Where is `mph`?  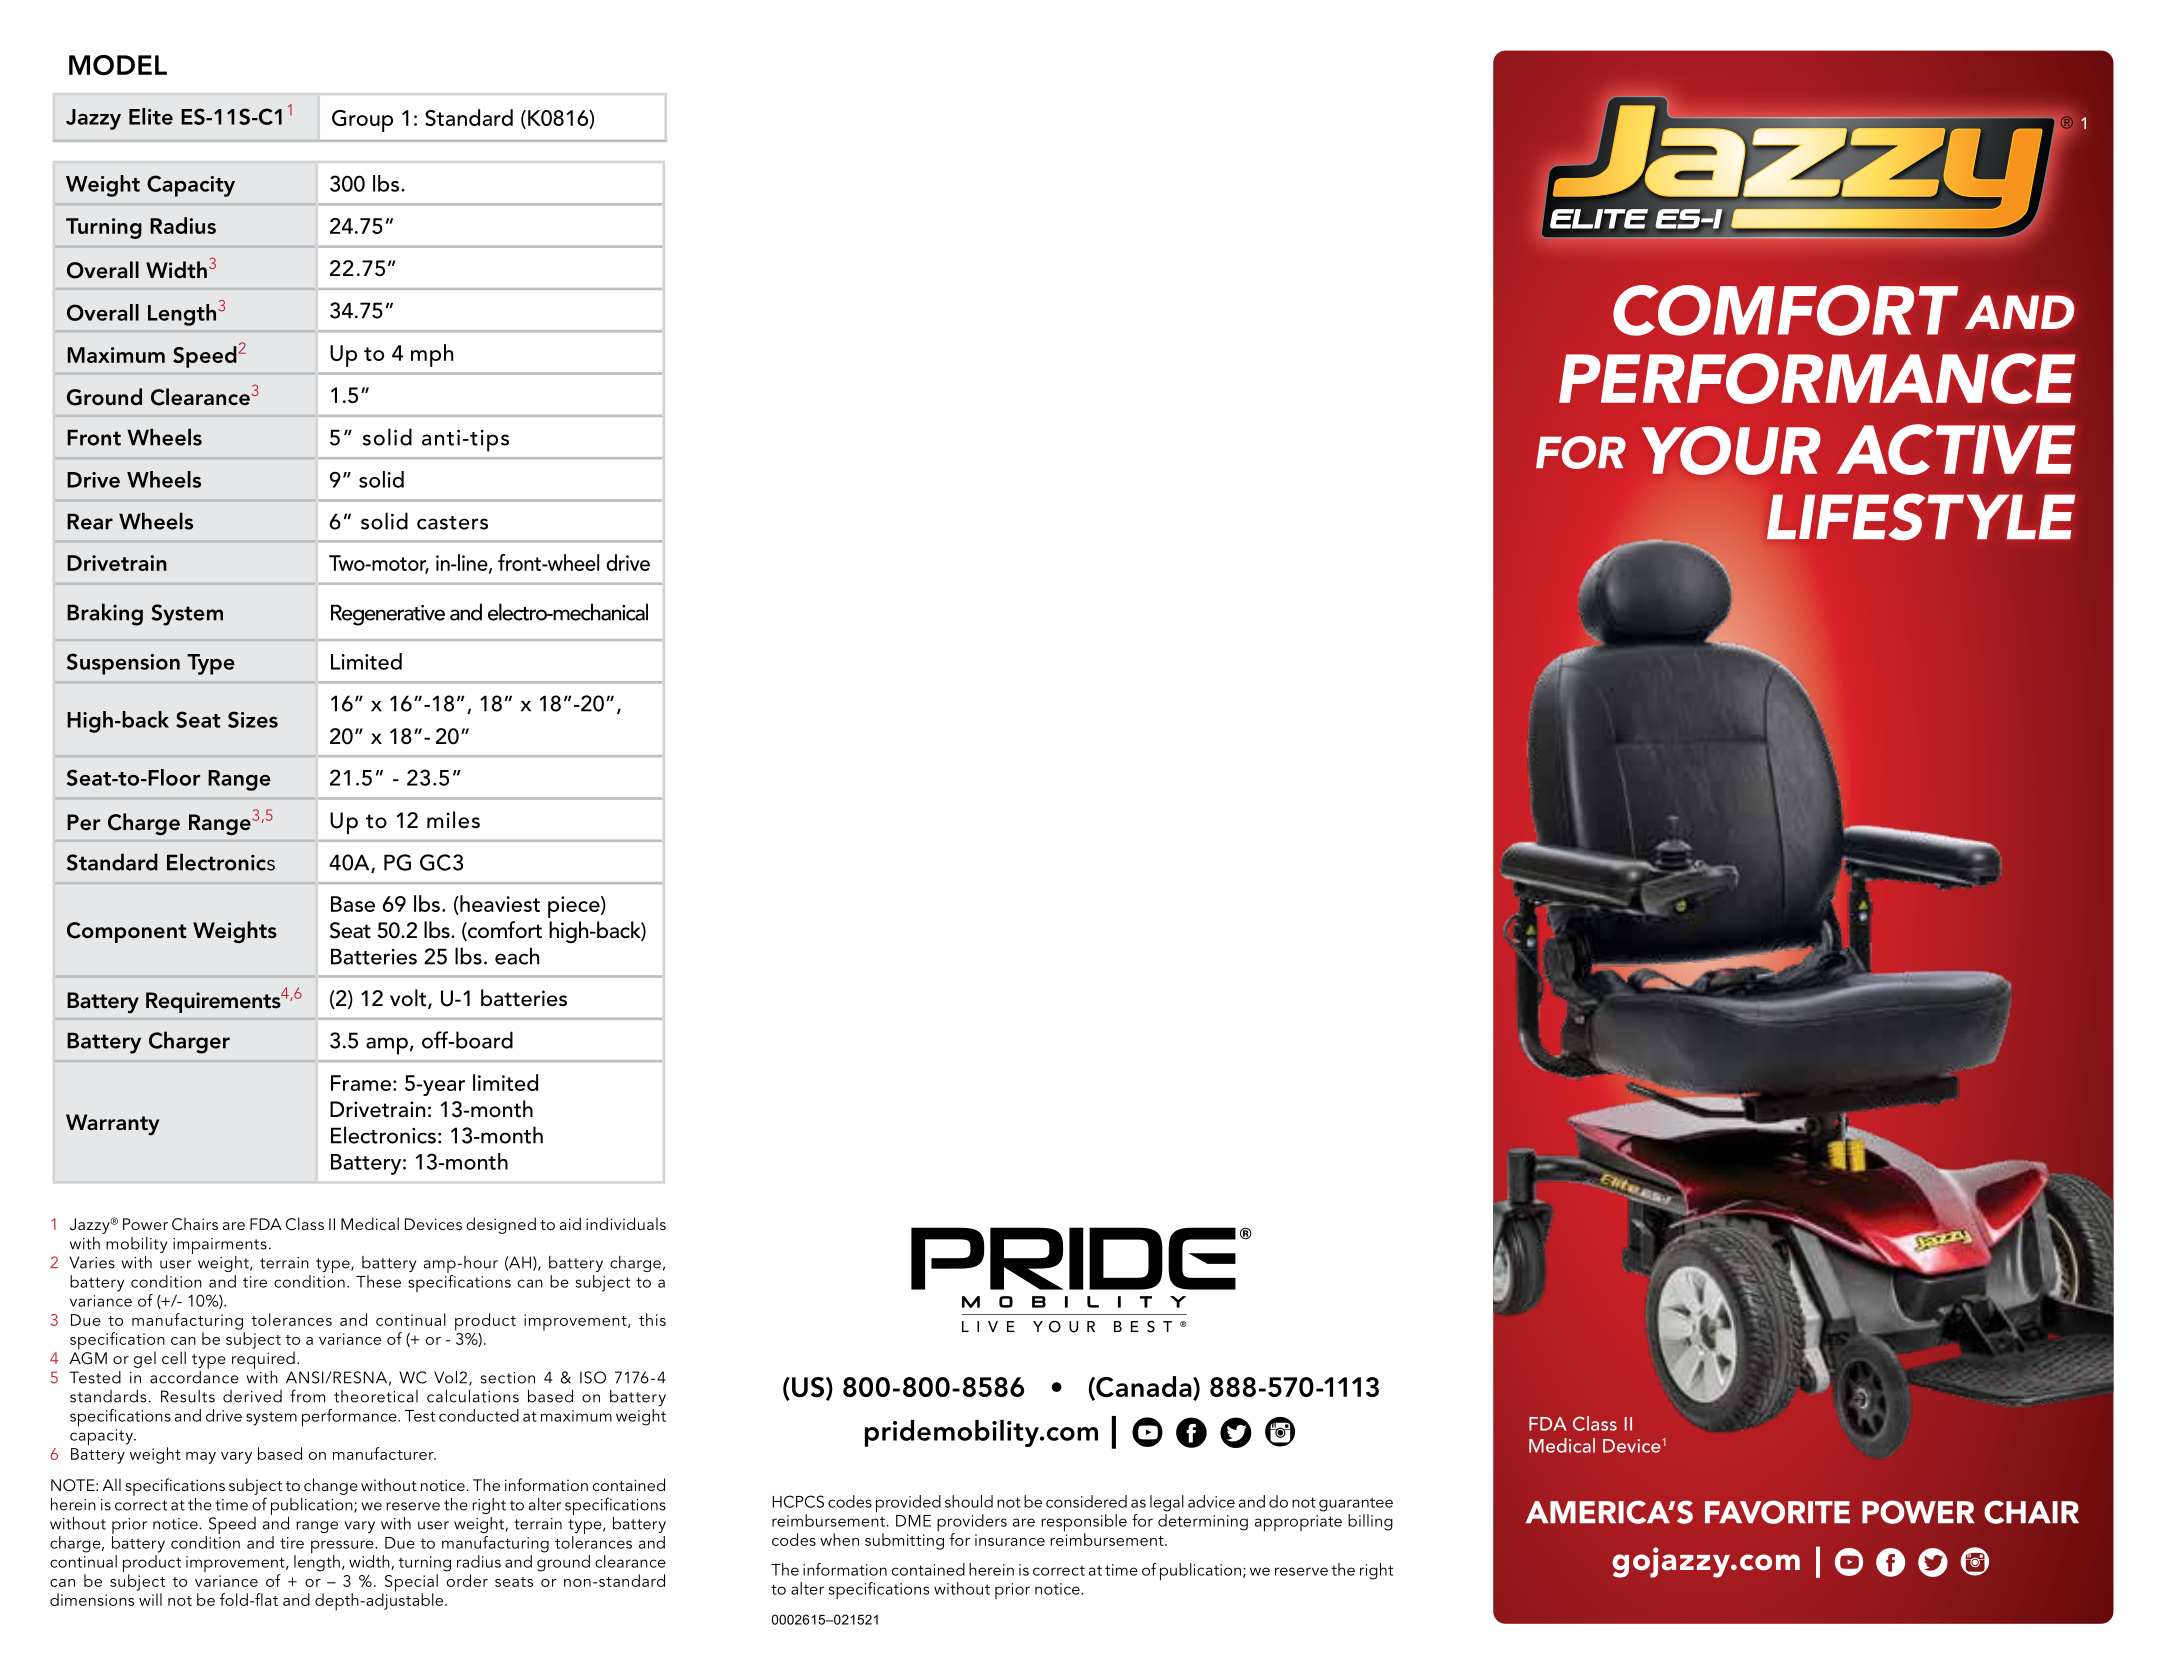 mph is located at coordinates (432, 355).
